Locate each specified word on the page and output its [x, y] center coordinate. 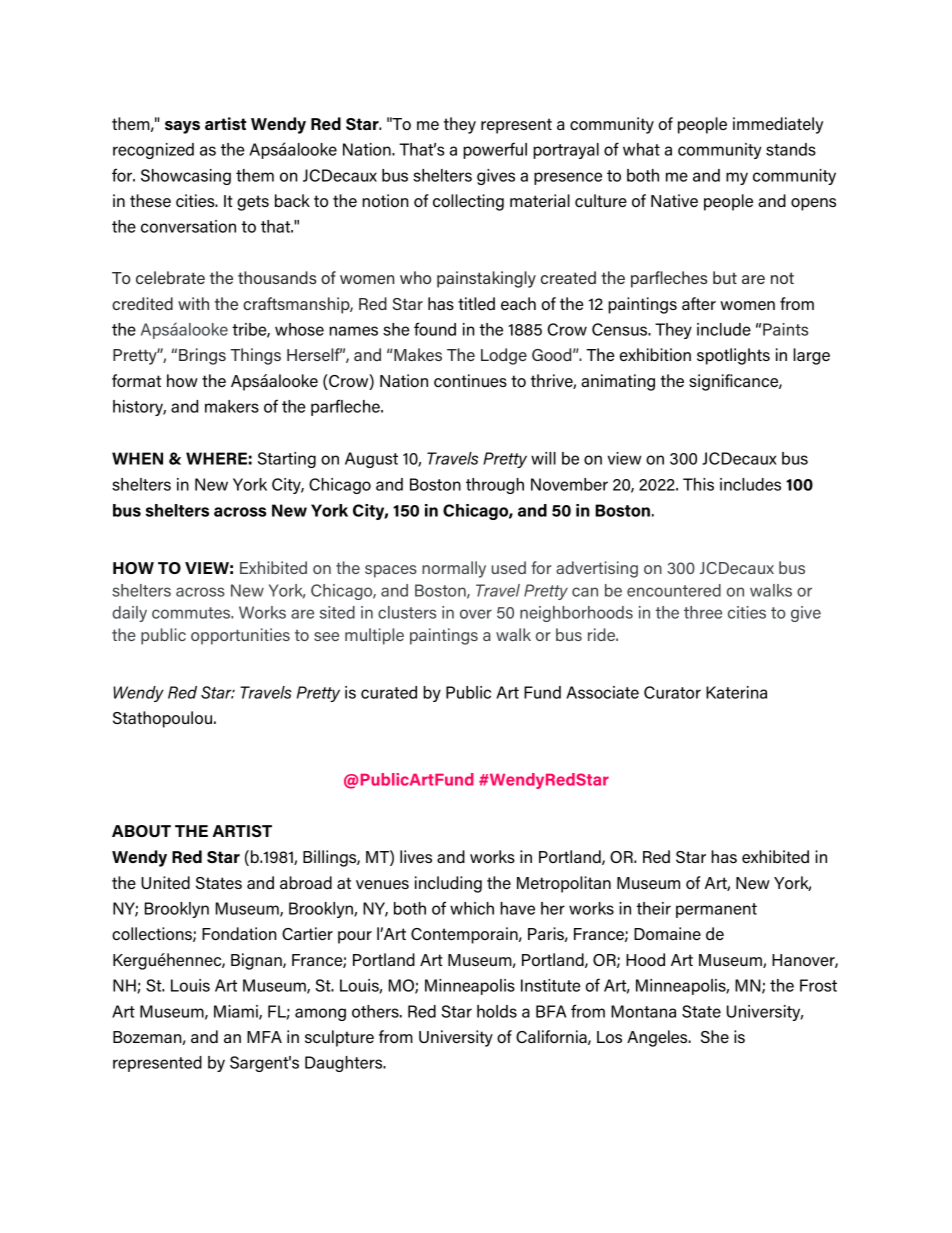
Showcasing [186, 177]
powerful [495, 150]
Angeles [658, 1038]
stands [791, 149]
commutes [192, 613]
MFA [264, 1037]
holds [497, 1011]
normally [454, 569]
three [703, 612]
